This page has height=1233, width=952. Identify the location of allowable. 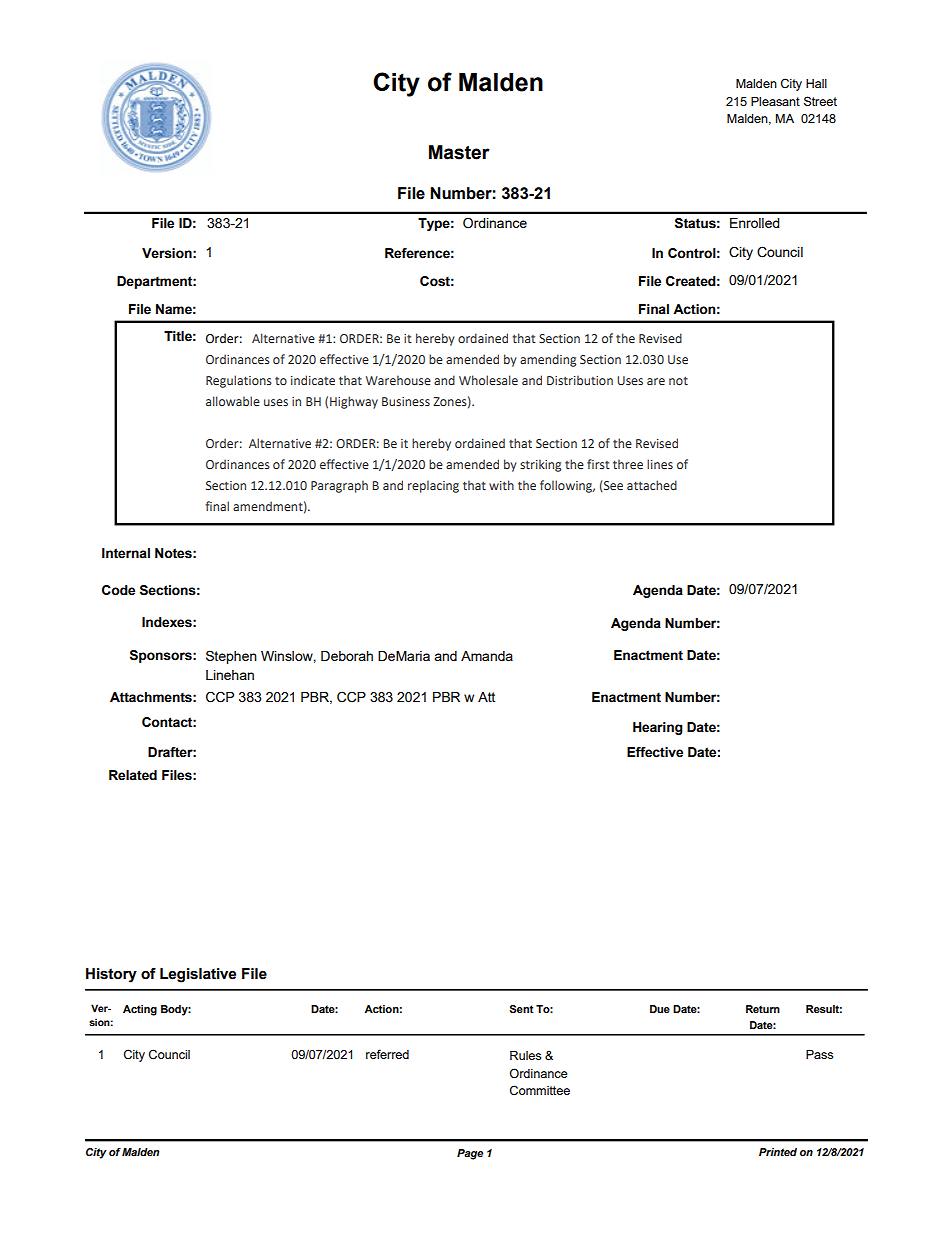
(233, 401).
